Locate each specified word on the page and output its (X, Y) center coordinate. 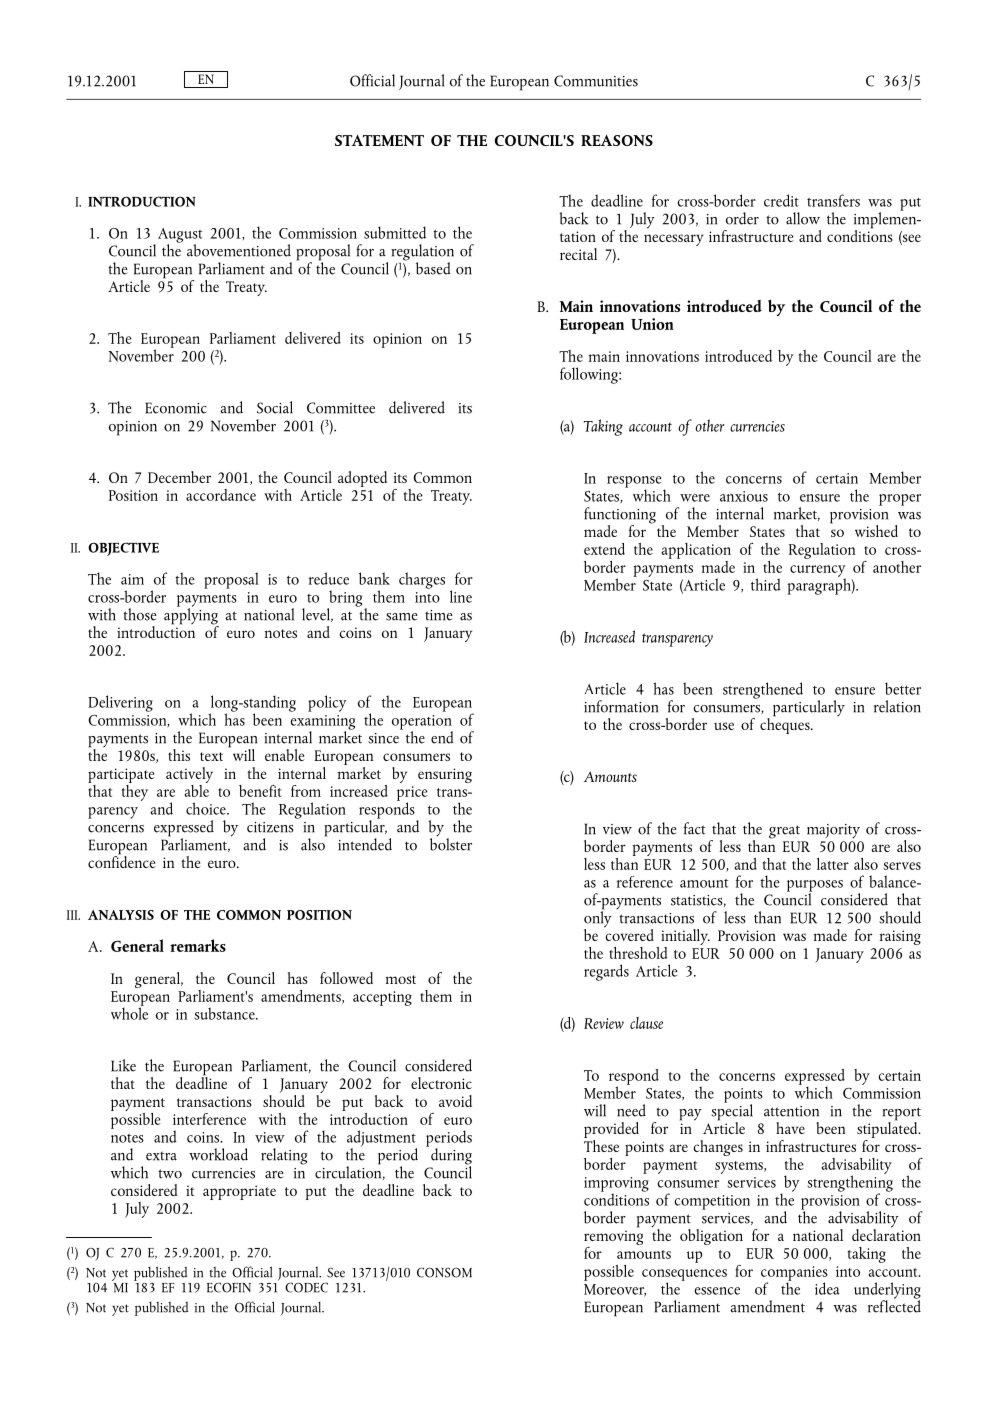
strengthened (763, 690)
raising (900, 937)
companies (794, 1274)
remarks (198, 945)
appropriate (239, 1192)
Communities (596, 81)
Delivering (120, 703)
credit (781, 200)
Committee (341, 408)
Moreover (615, 1290)
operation (422, 723)
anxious (744, 496)
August (178, 236)
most (401, 979)
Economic (176, 408)
